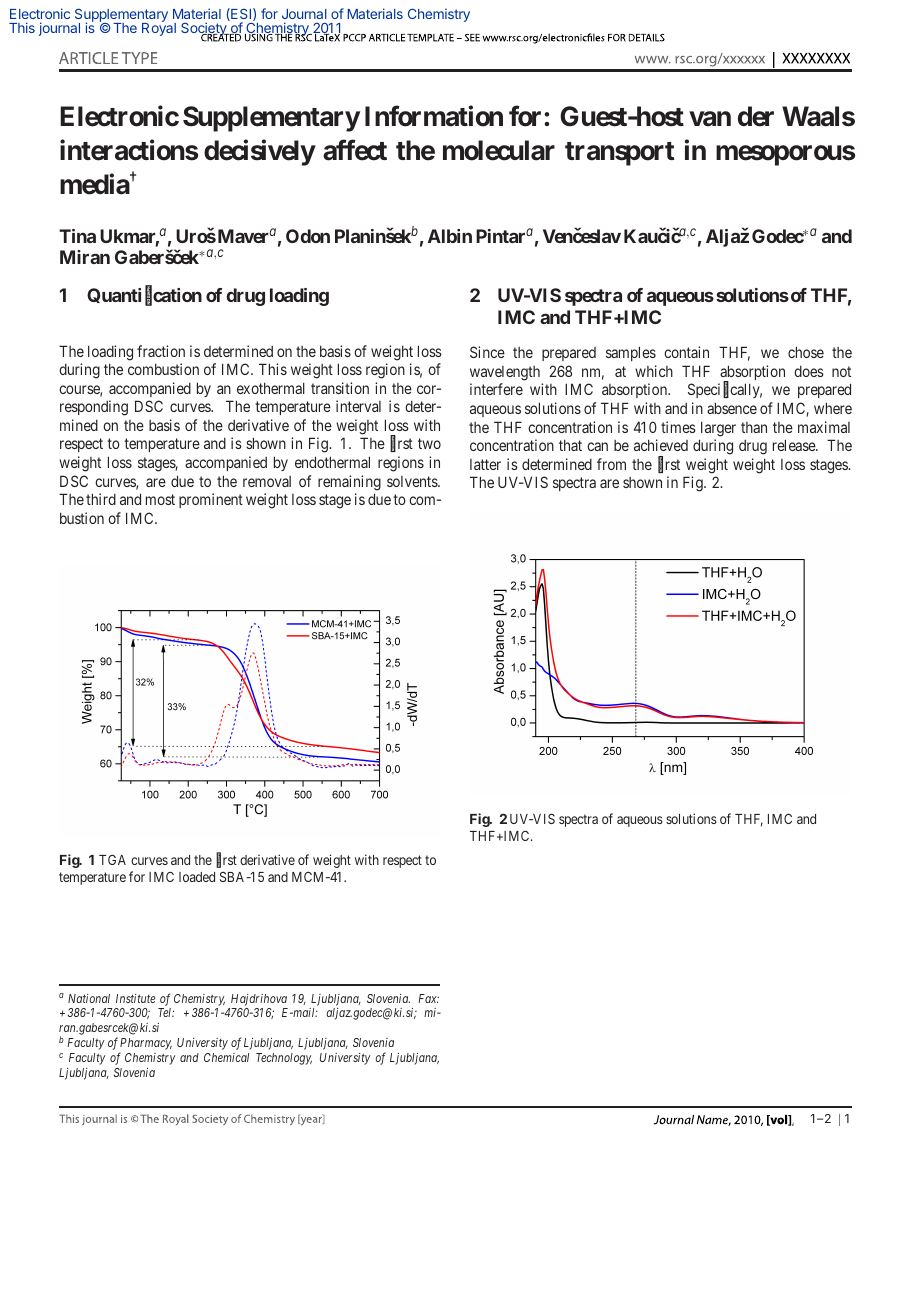  What do you see at coordinates (496, 389) in the screenshot?
I see `interfere` at bounding box center [496, 389].
